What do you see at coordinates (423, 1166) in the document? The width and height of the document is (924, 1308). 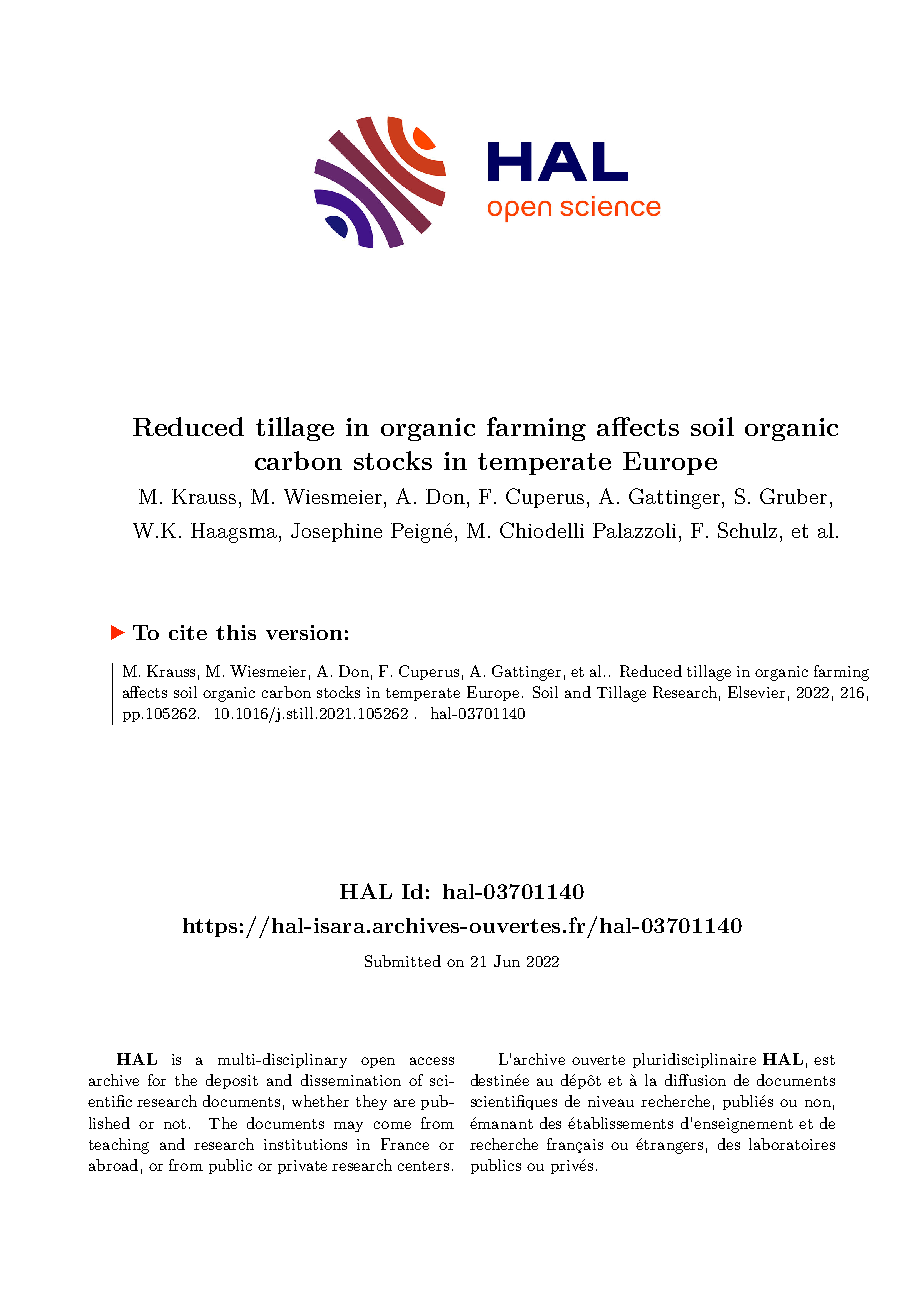 I see `centers` at bounding box center [423, 1166].
